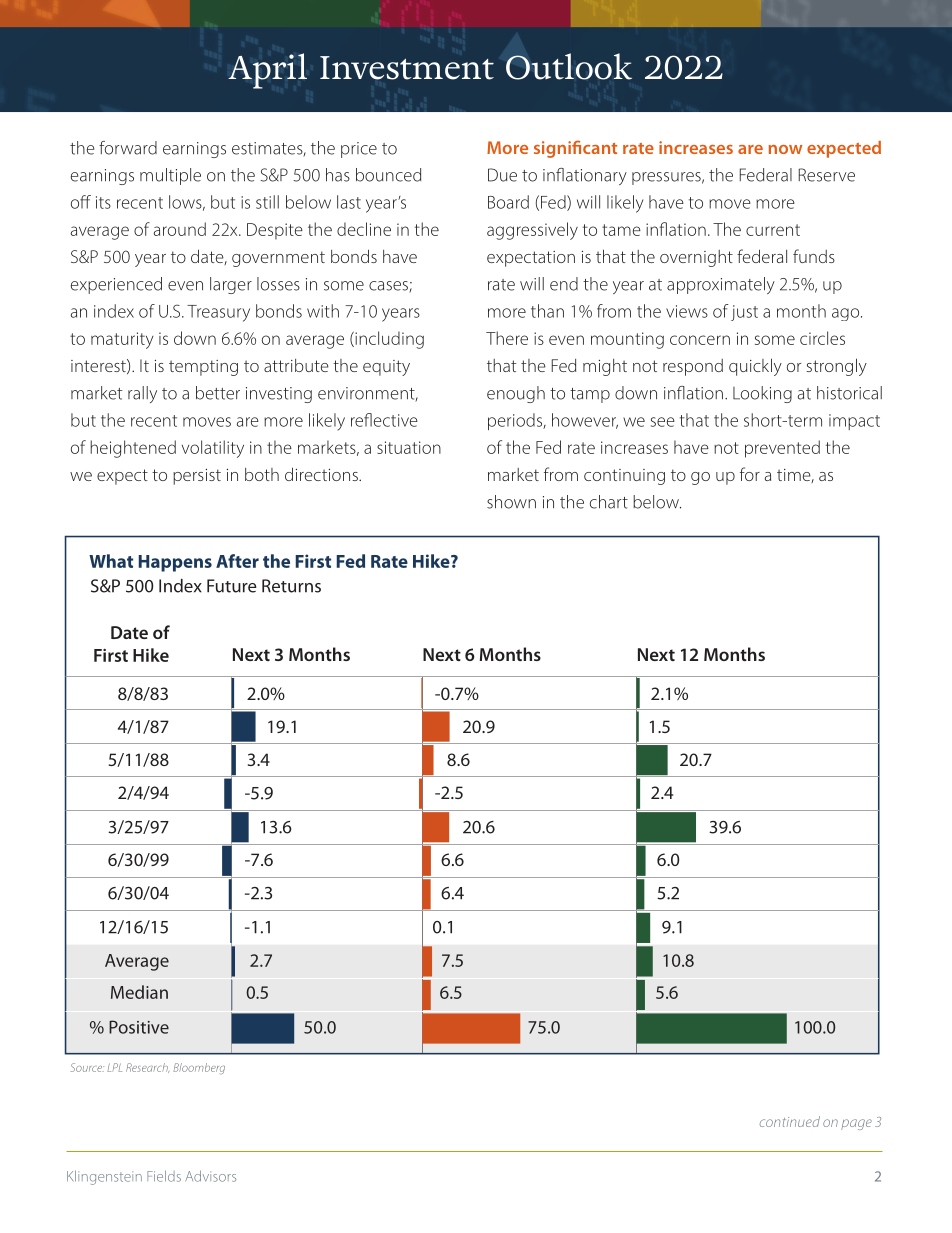 Image resolution: width=952 pixels, height=1233 pixels. What do you see at coordinates (203, 368) in the image?
I see `tempting` at bounding box center [203, 368].
